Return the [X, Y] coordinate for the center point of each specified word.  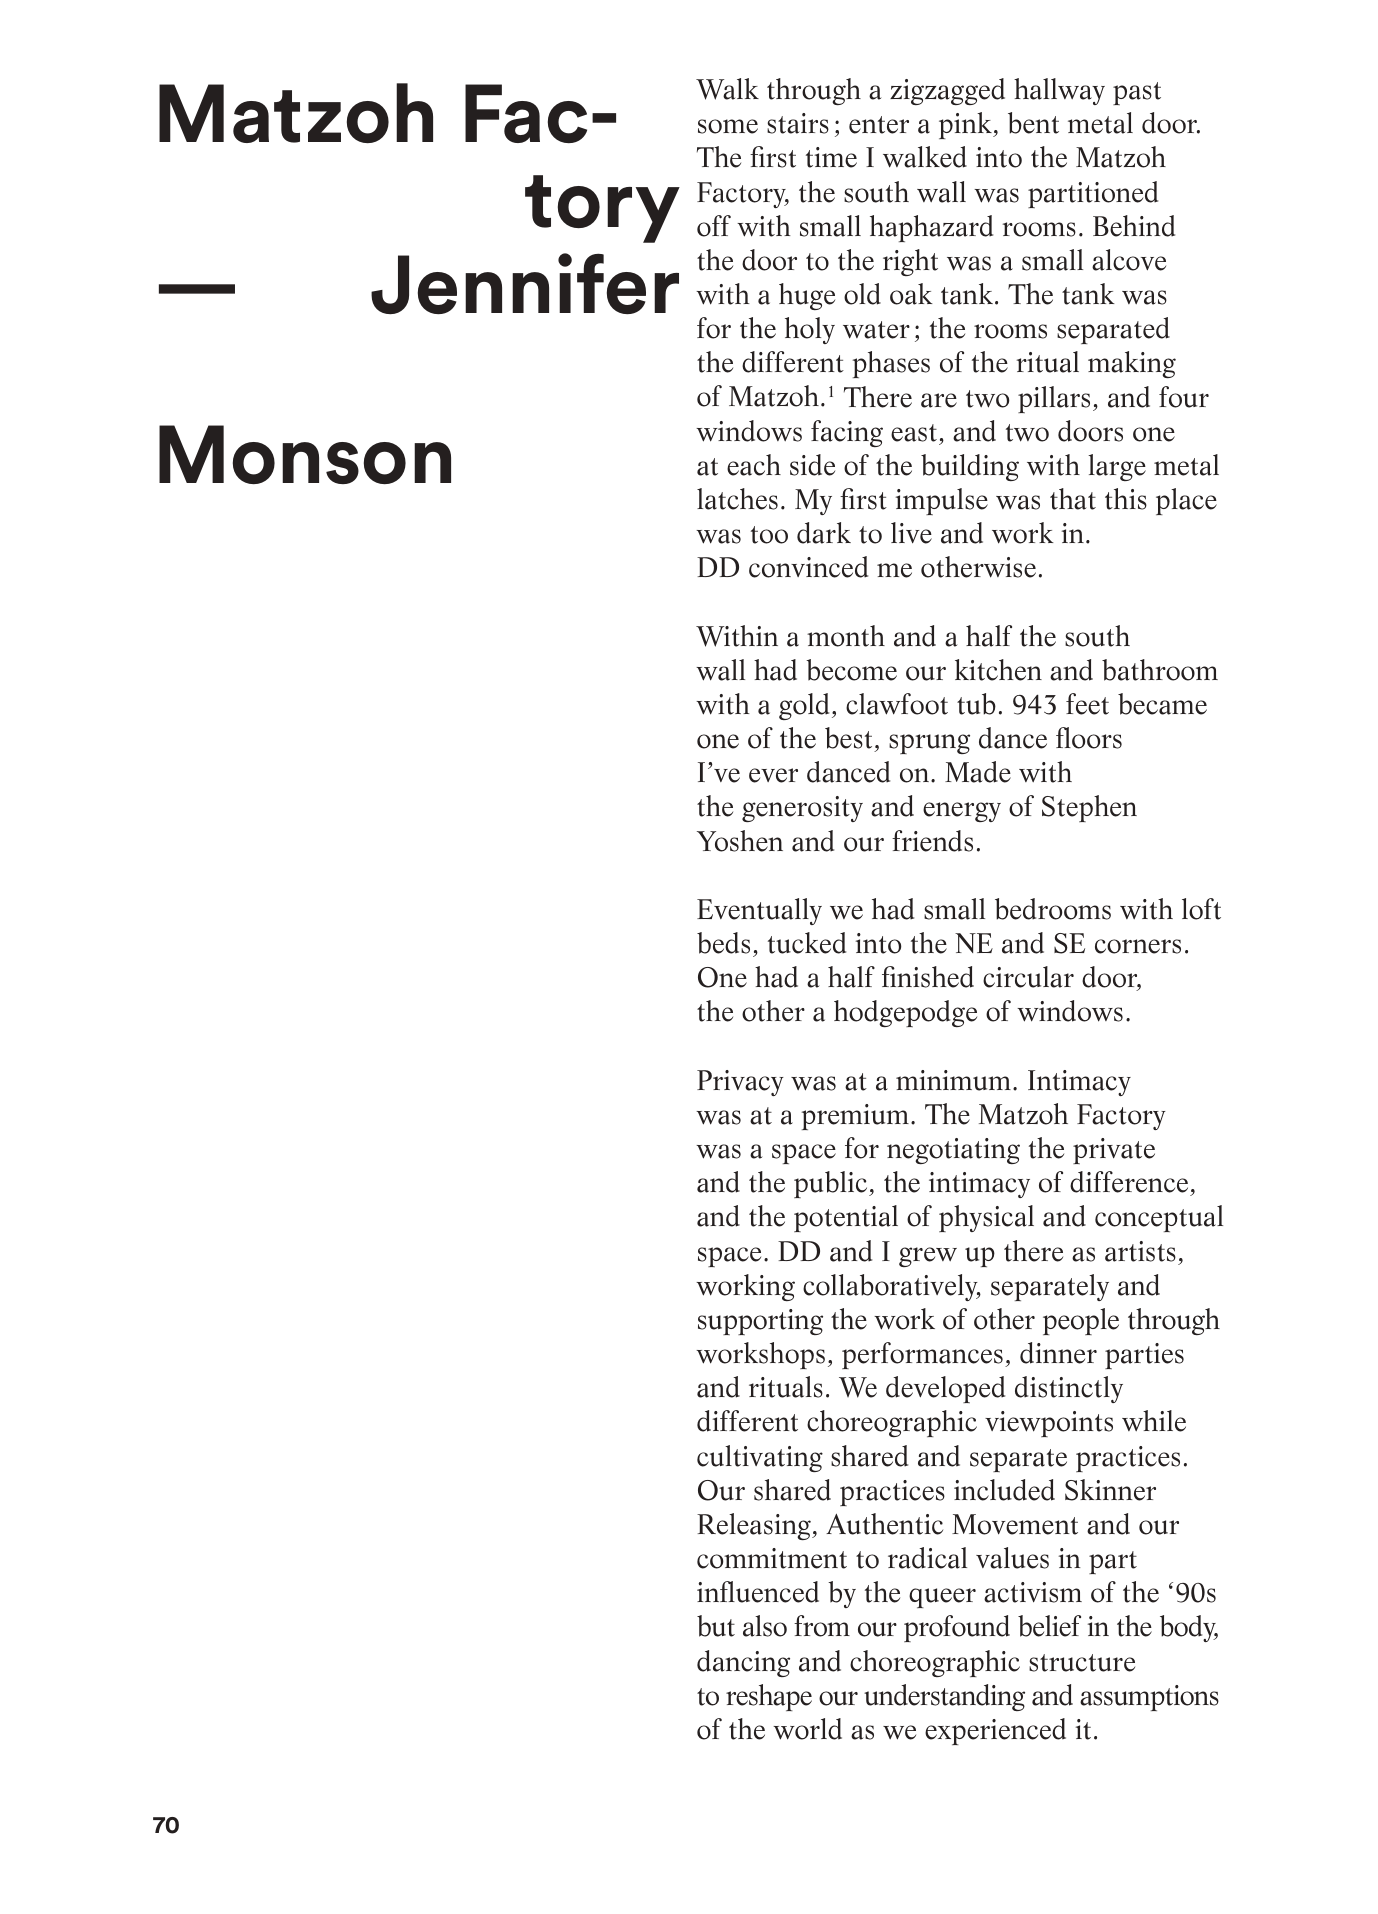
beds [723, 943]
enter [879, 125]
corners [1138, 946]
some [728, 126]
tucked [807, 943]
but [716, 1626]
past [1137, 93]
